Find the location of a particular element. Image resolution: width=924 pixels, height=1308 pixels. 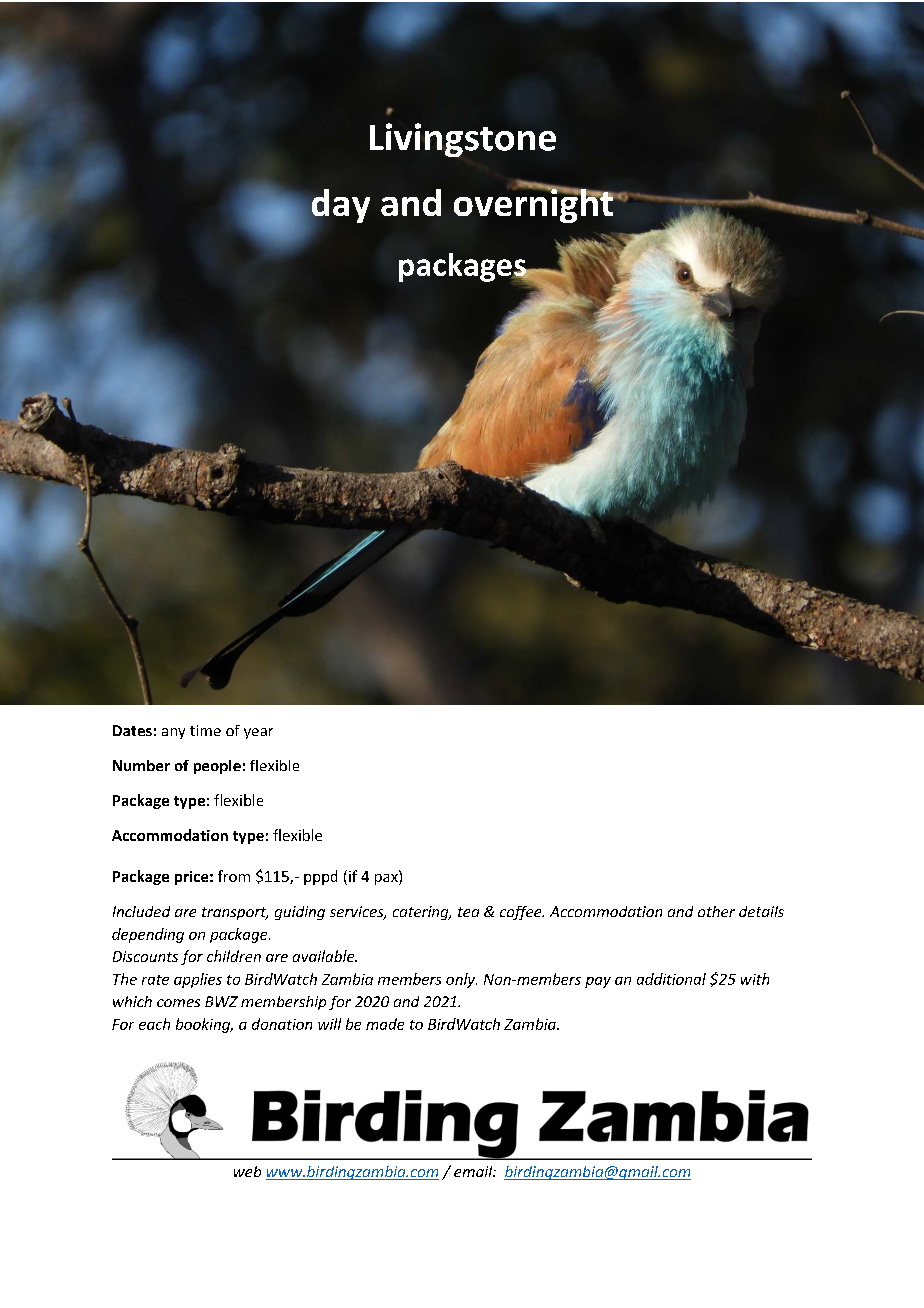

web is located at coordinates (247, 1171).
